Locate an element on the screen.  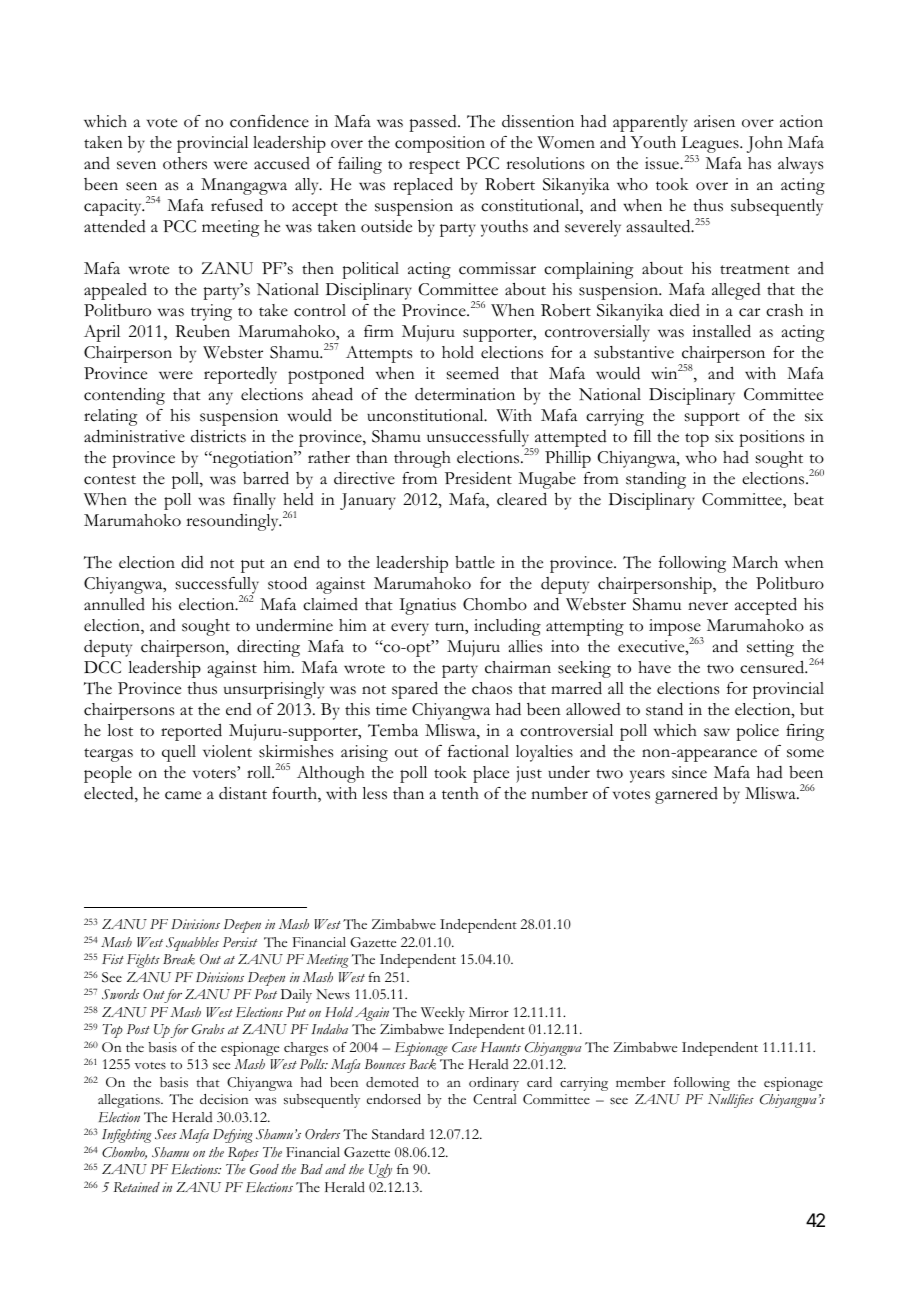
Leagues is located at coordinates (711, 146).
